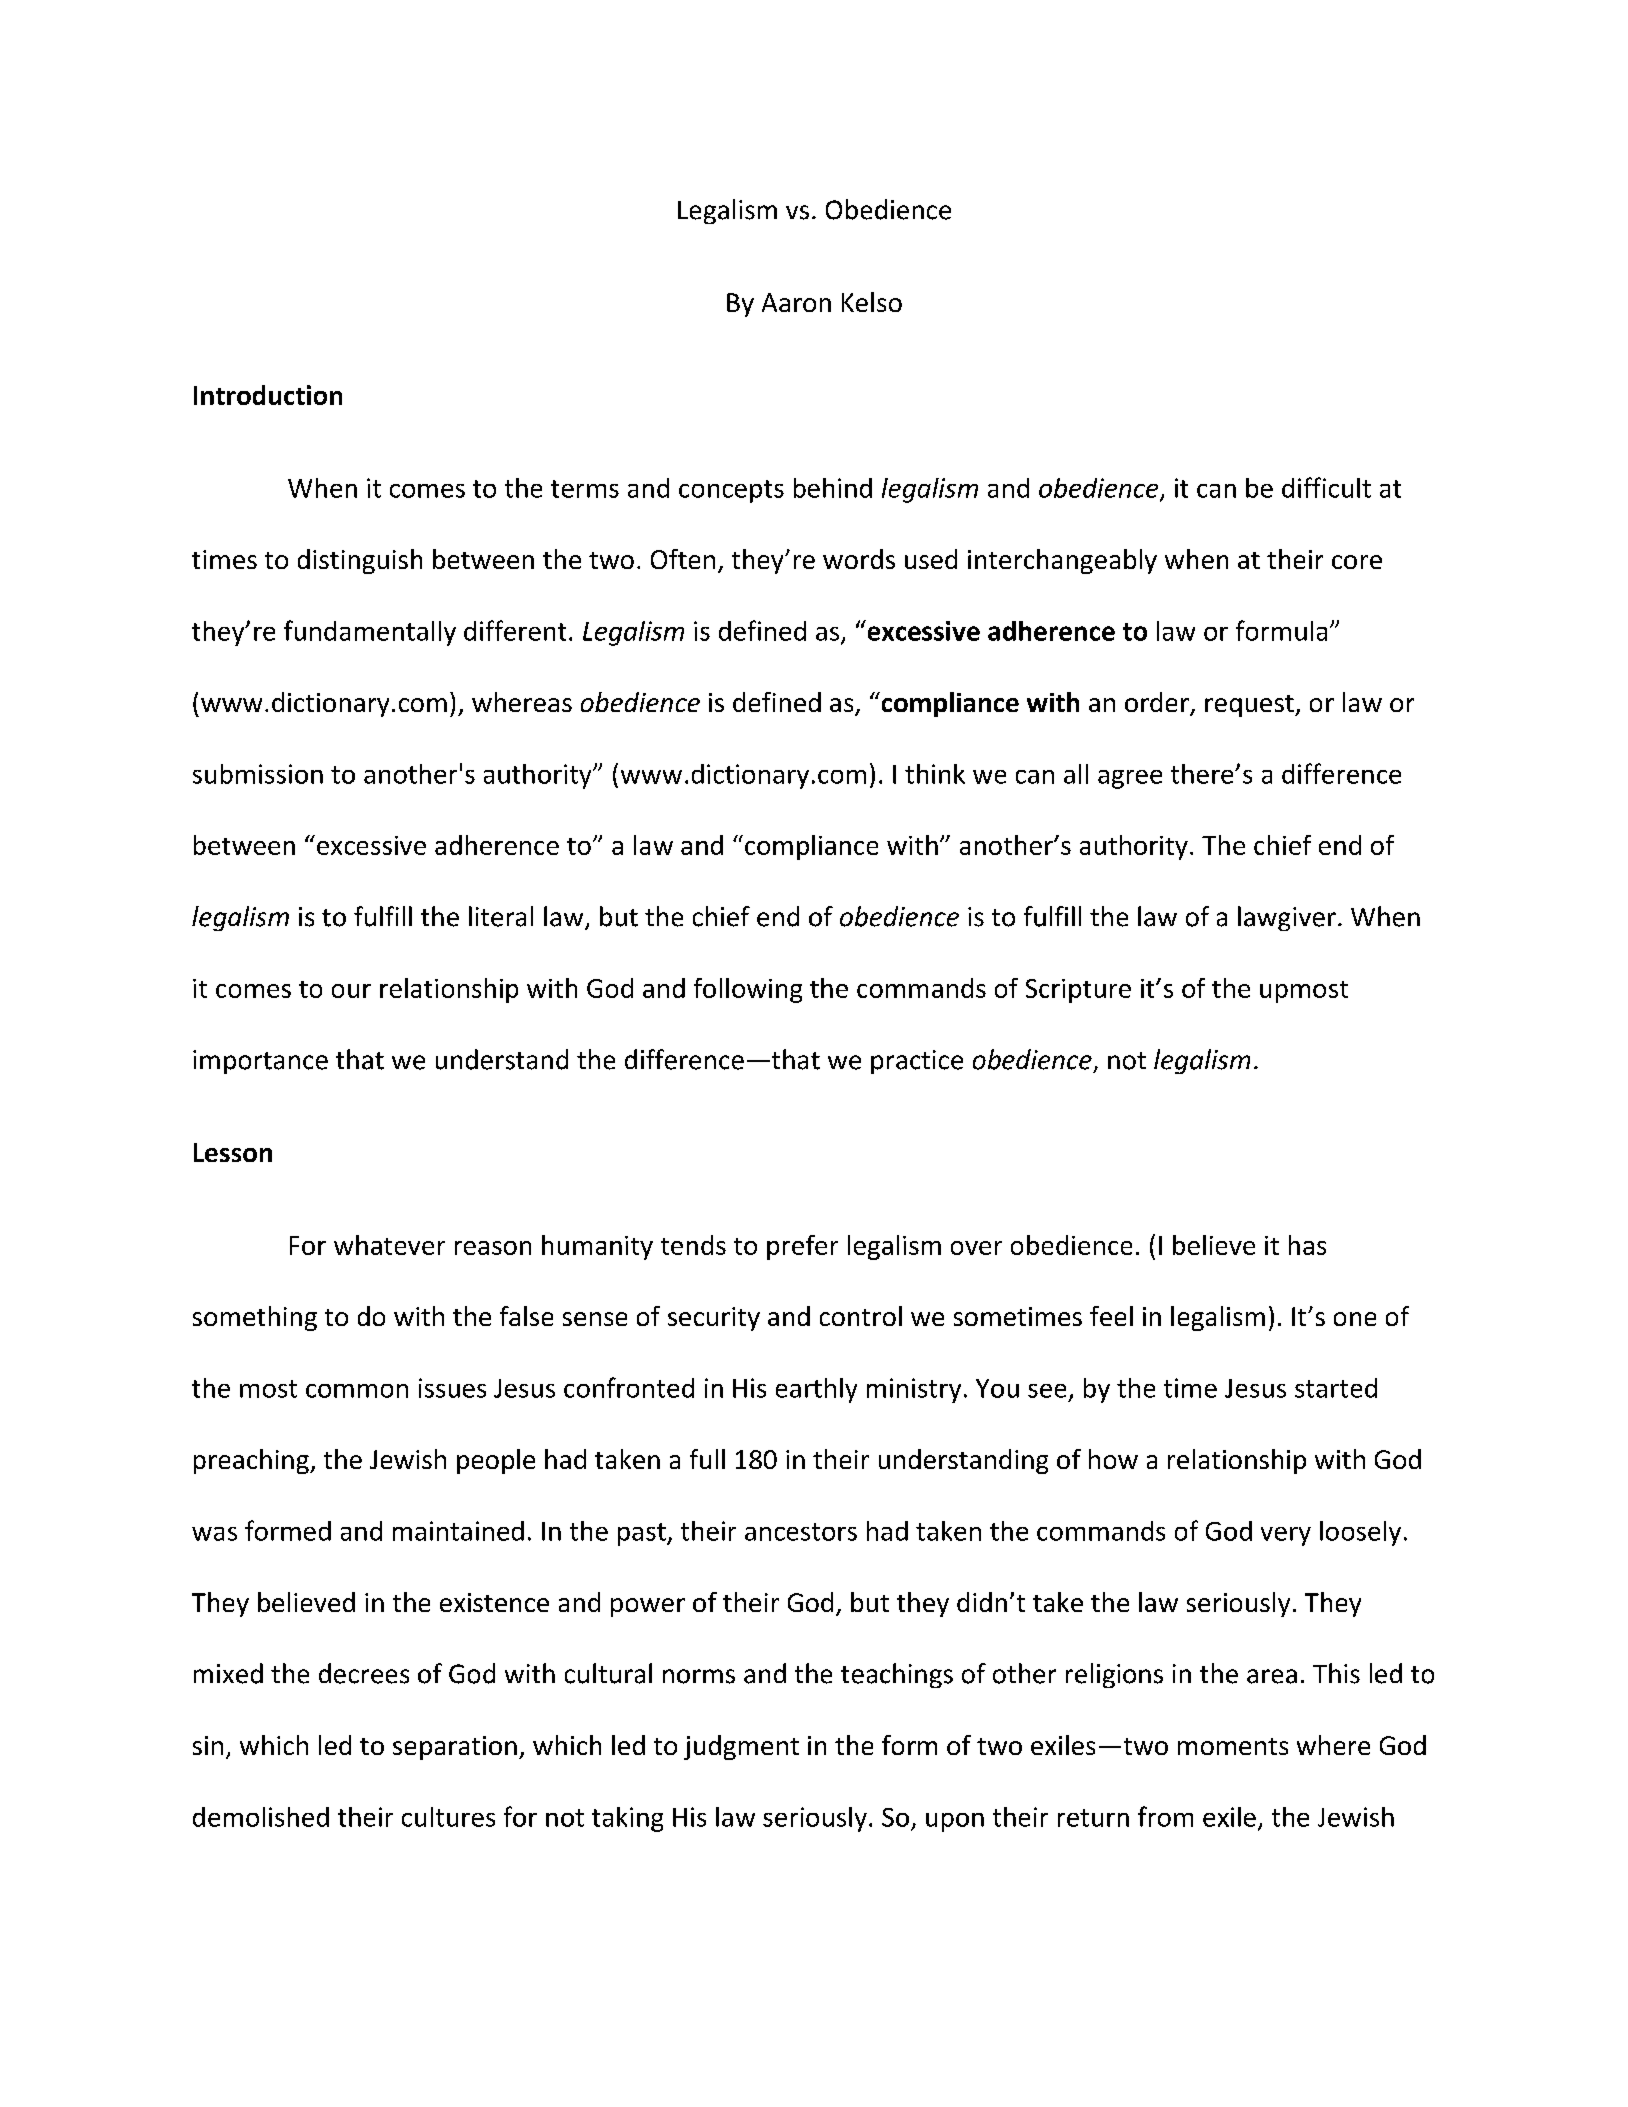  Describe the element at coordinates (268, 395) in the page. I see `Introduction` at that location.
